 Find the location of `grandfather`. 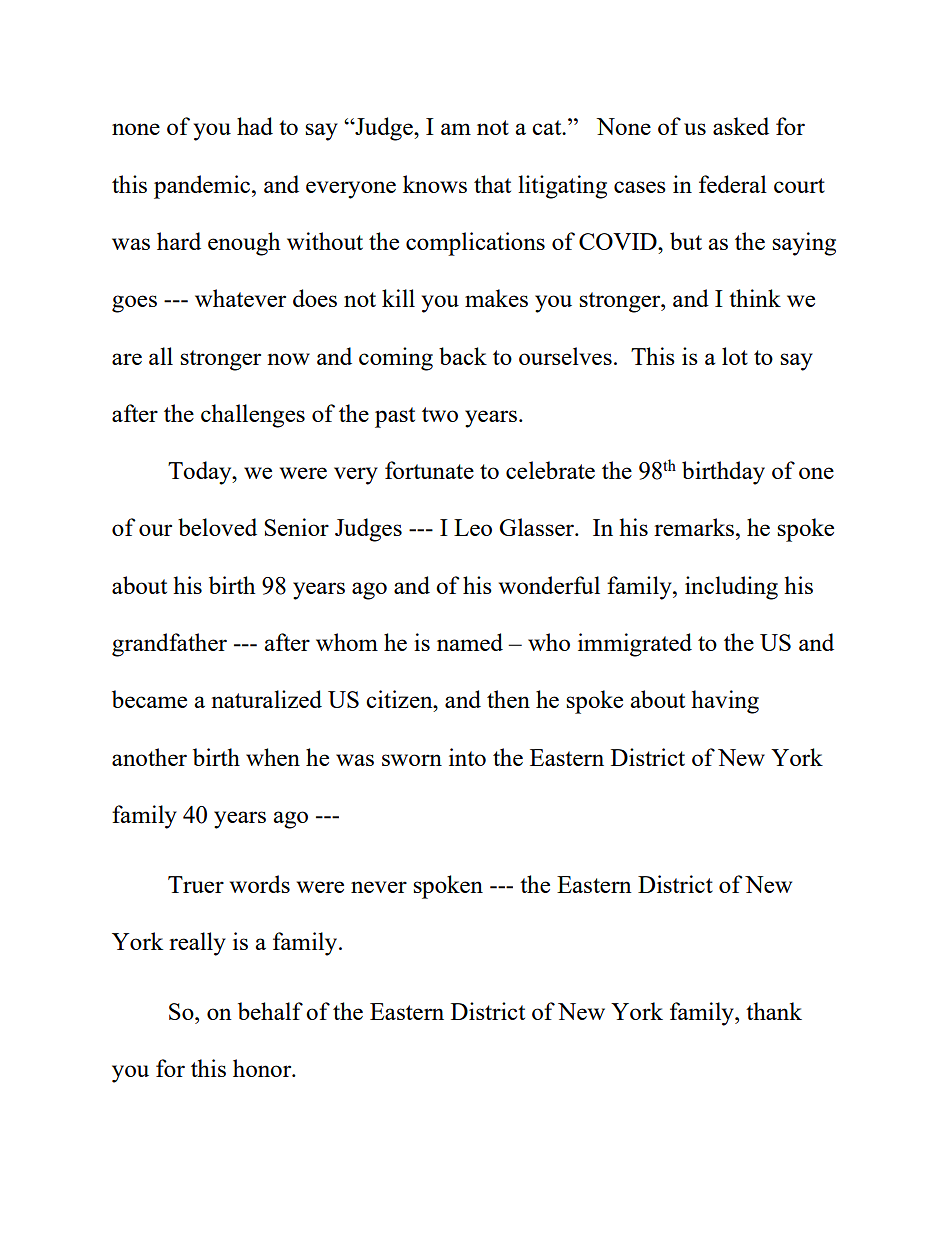

grandfather is located at coordinates (169, 645).
